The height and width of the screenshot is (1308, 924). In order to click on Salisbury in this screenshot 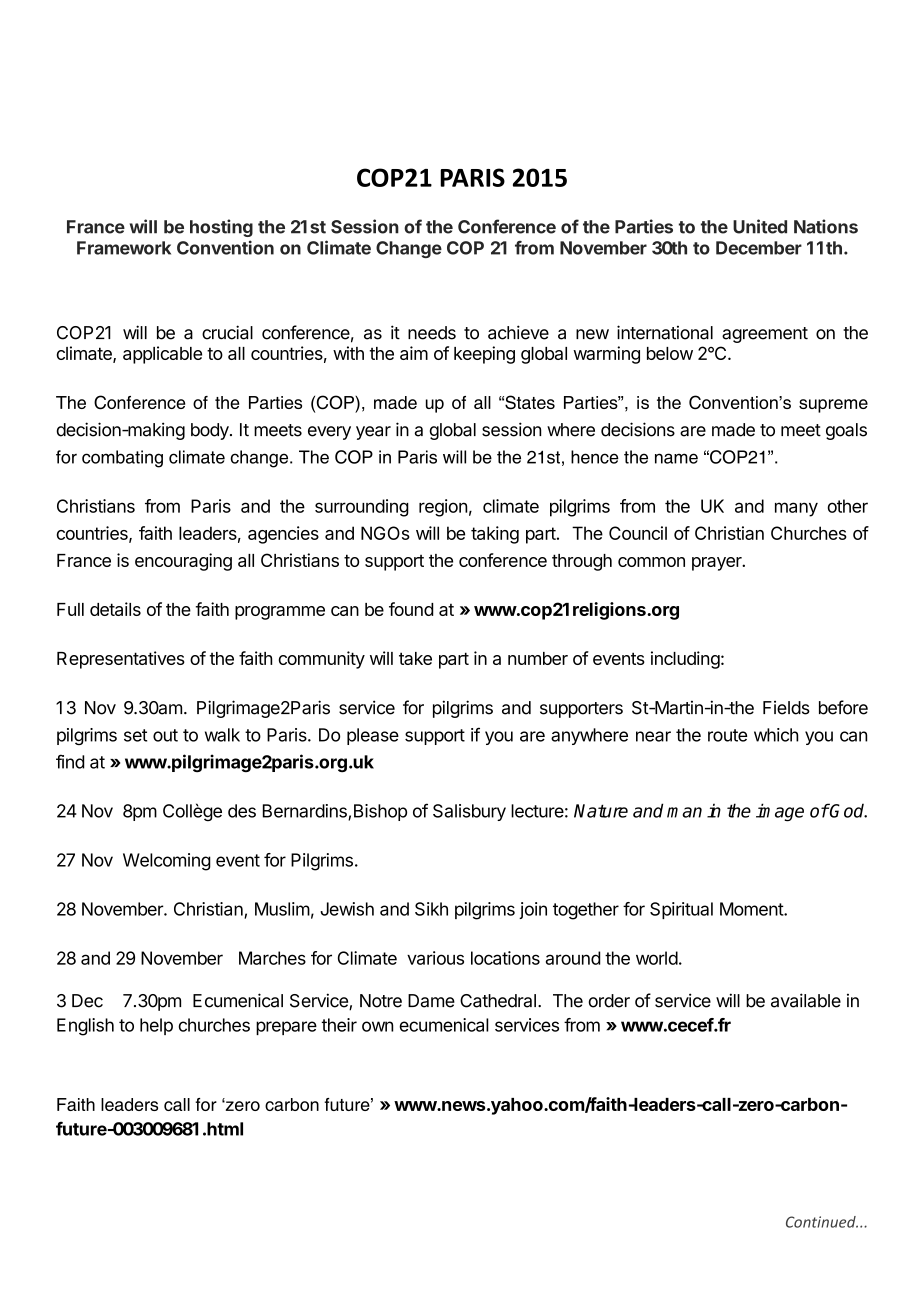, I will do `click(469, 812)`.
